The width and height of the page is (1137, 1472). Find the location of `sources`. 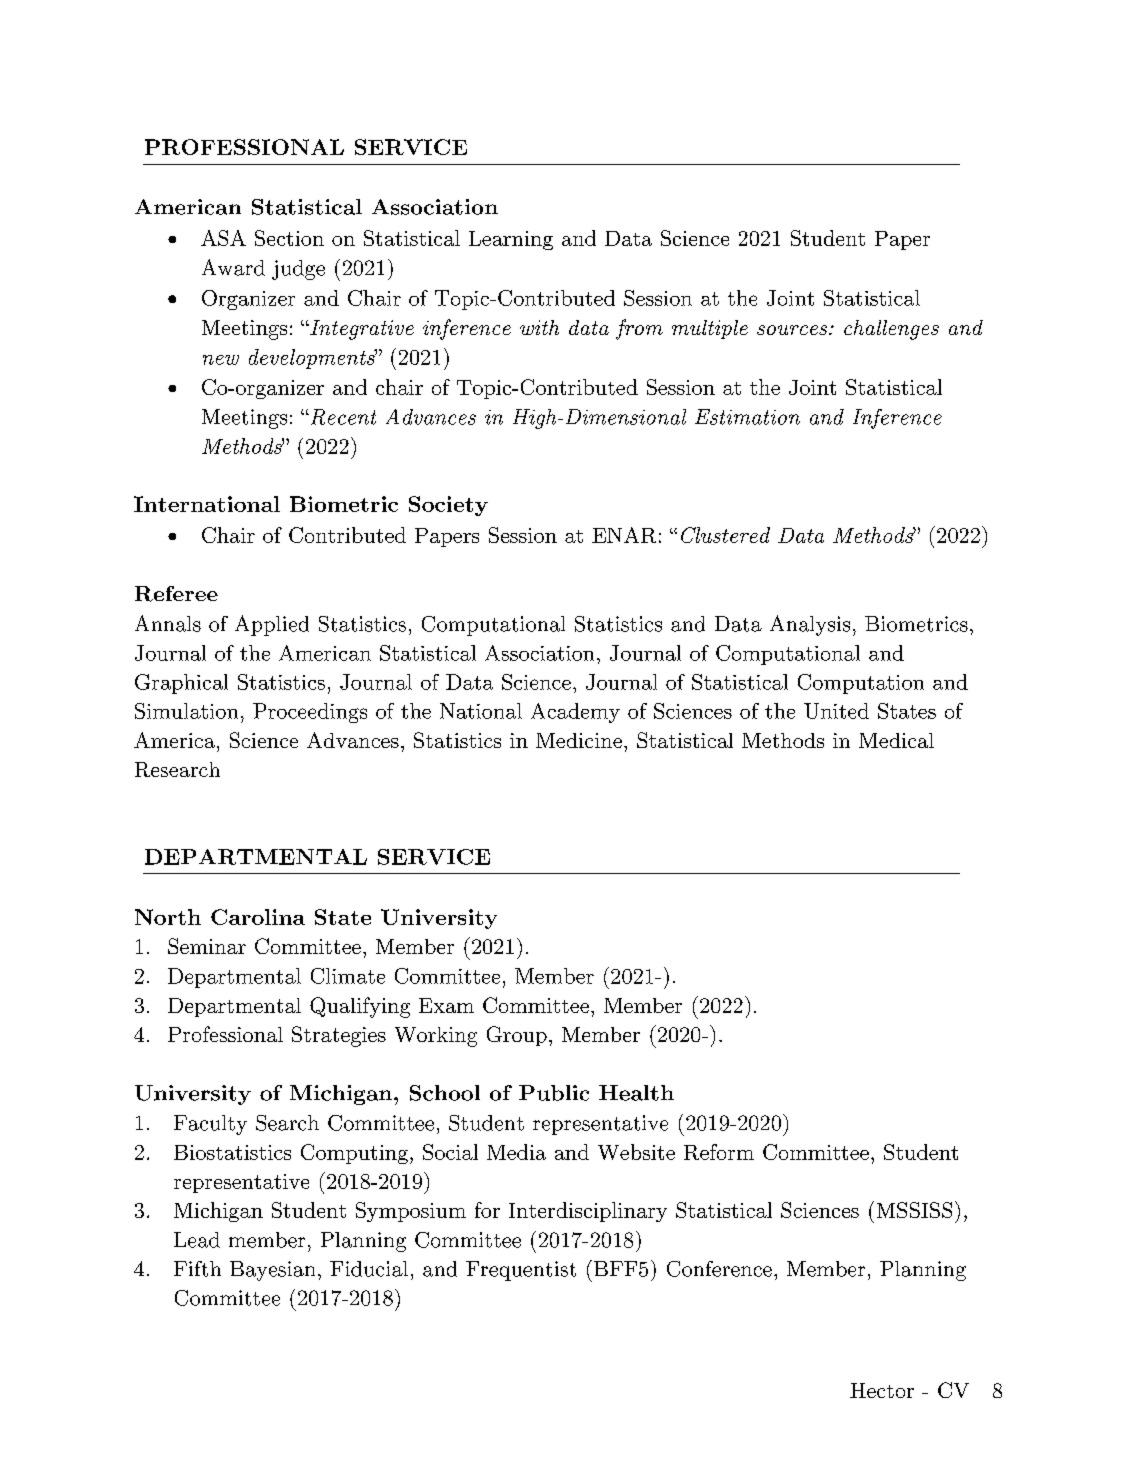

sources is located at coordinates (793, 330).
